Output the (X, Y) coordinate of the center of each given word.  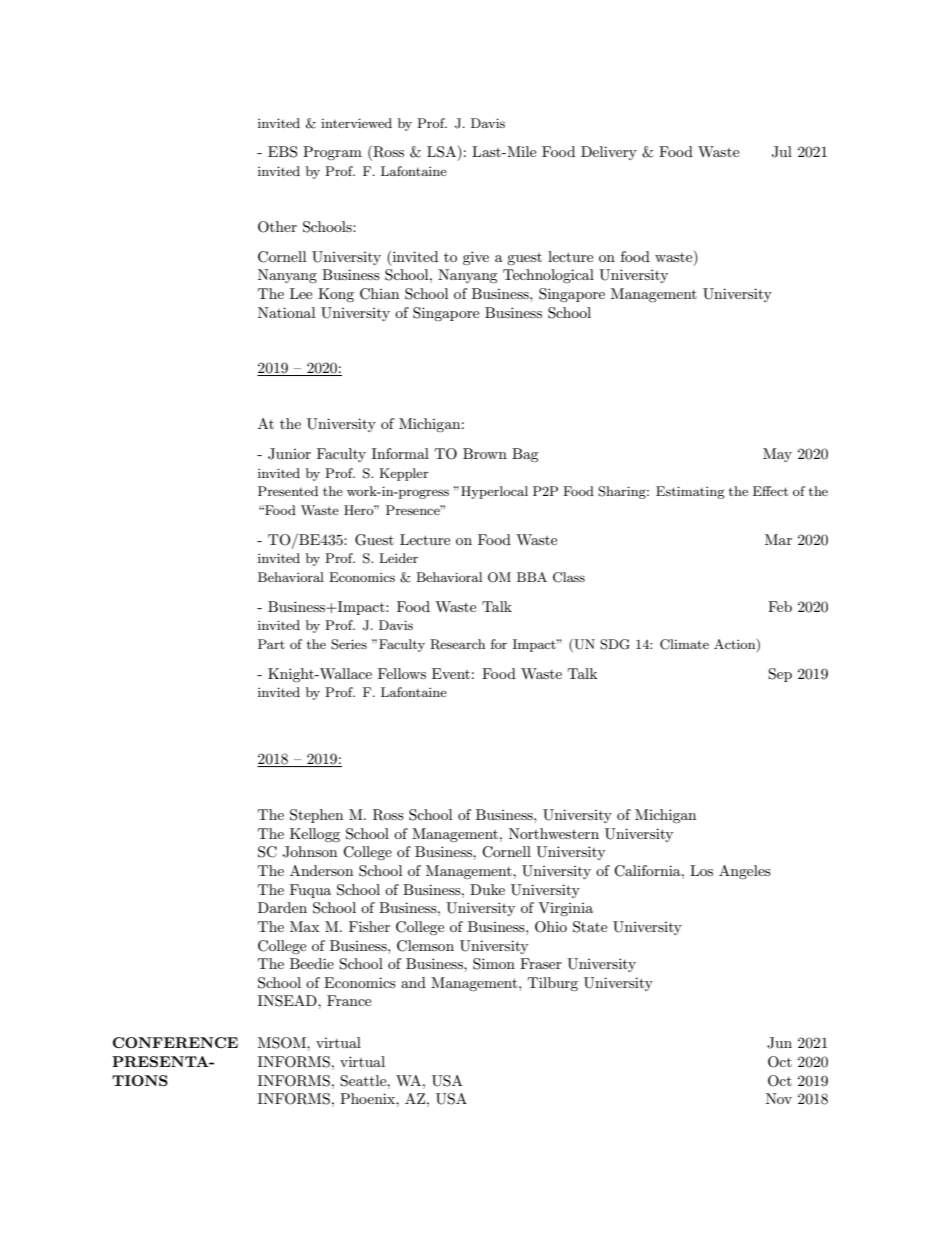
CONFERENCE (175, 1042)
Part (271, 644)
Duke (487, 889)
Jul (782, 152)
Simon (494, 964)
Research (457, 644)
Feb (780, 606)
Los (701, 870)
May (777, 455)
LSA (443, 153)
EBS (282, 152)
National (286, 312)
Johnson (310, 852)
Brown (485, 453)
